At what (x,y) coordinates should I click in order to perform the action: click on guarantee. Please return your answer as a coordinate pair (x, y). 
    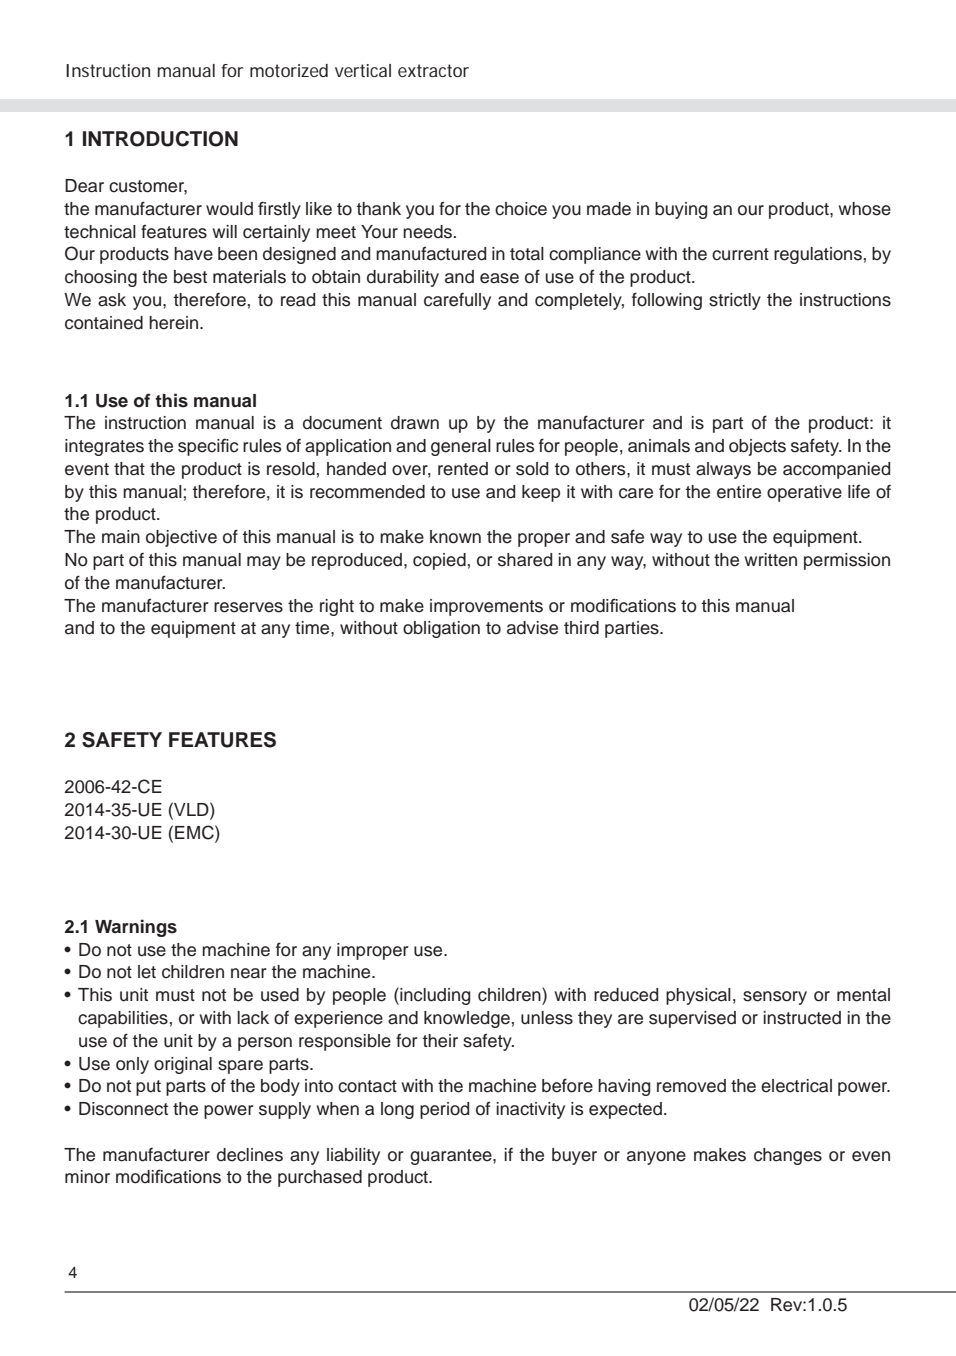
    Looking at the image, I should click on (452, 1157).
